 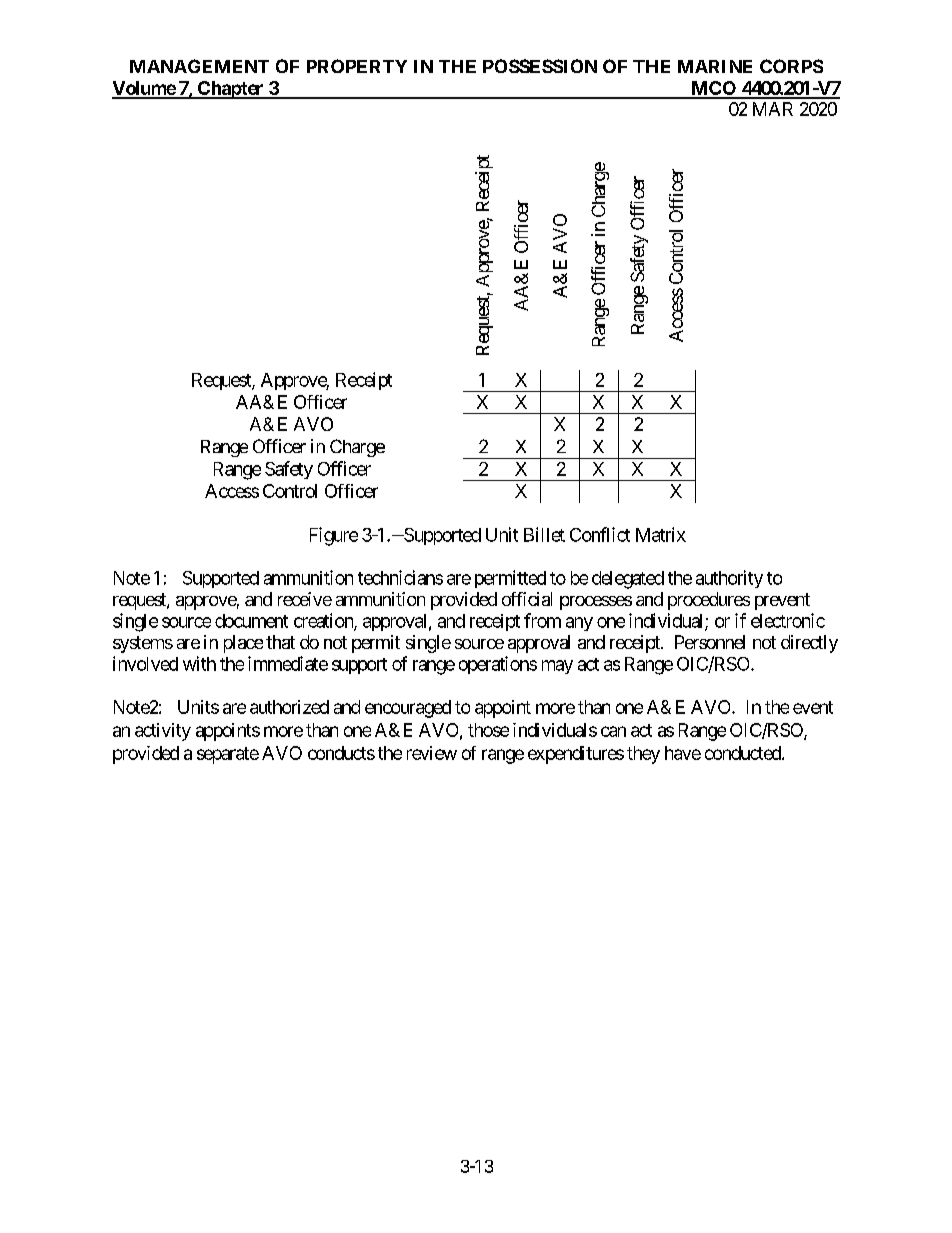 I want to click on document, so click(x=251, y=621).
